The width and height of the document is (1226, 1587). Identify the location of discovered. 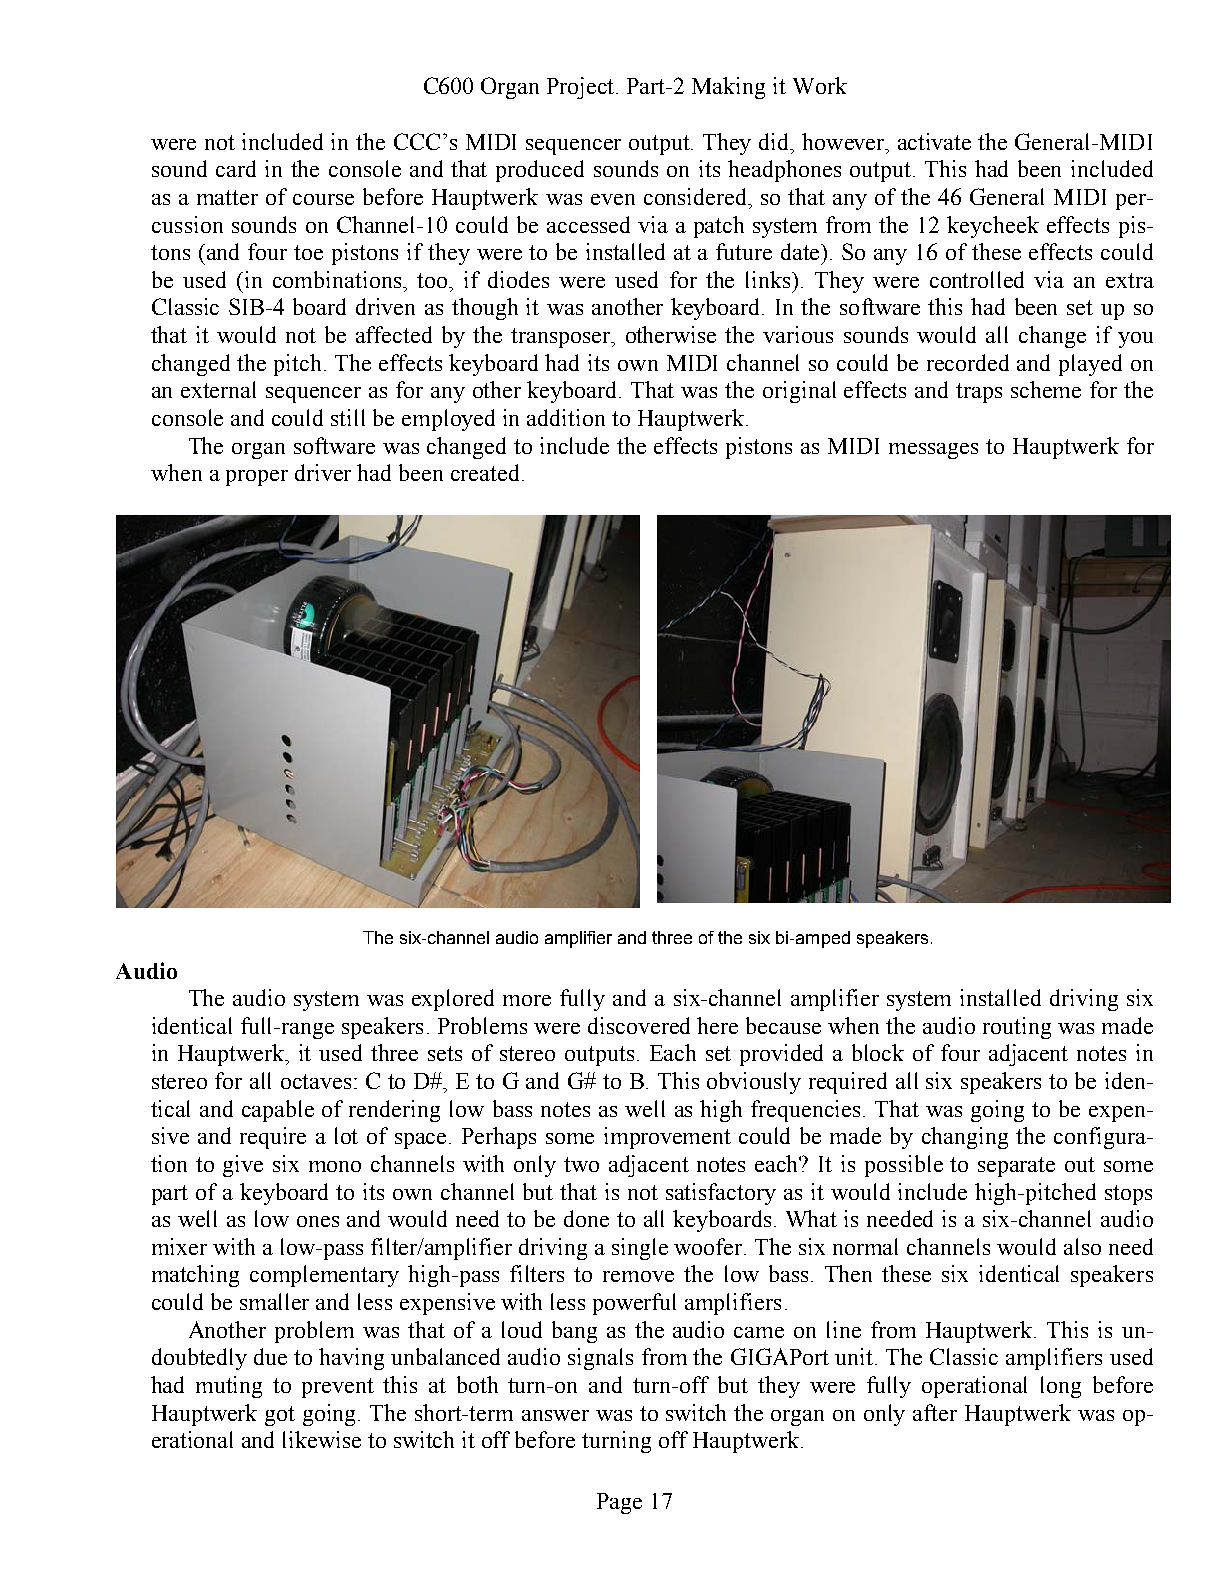
(639, 1025).
